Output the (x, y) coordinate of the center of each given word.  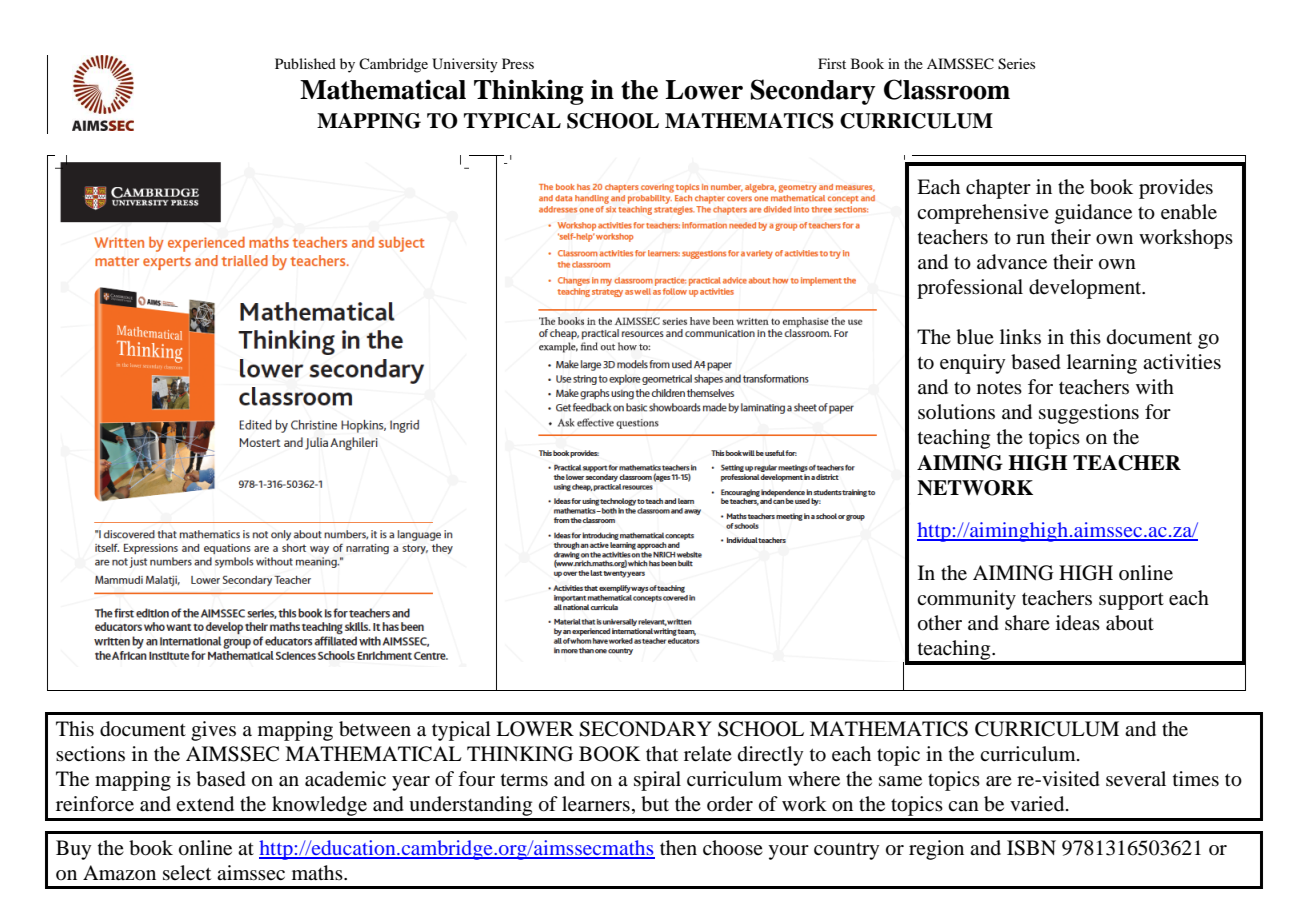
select (187, 873)
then (678, 848)
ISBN (1031, 848)
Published (305, 63)
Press (518, 63)
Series (1016, 64)
